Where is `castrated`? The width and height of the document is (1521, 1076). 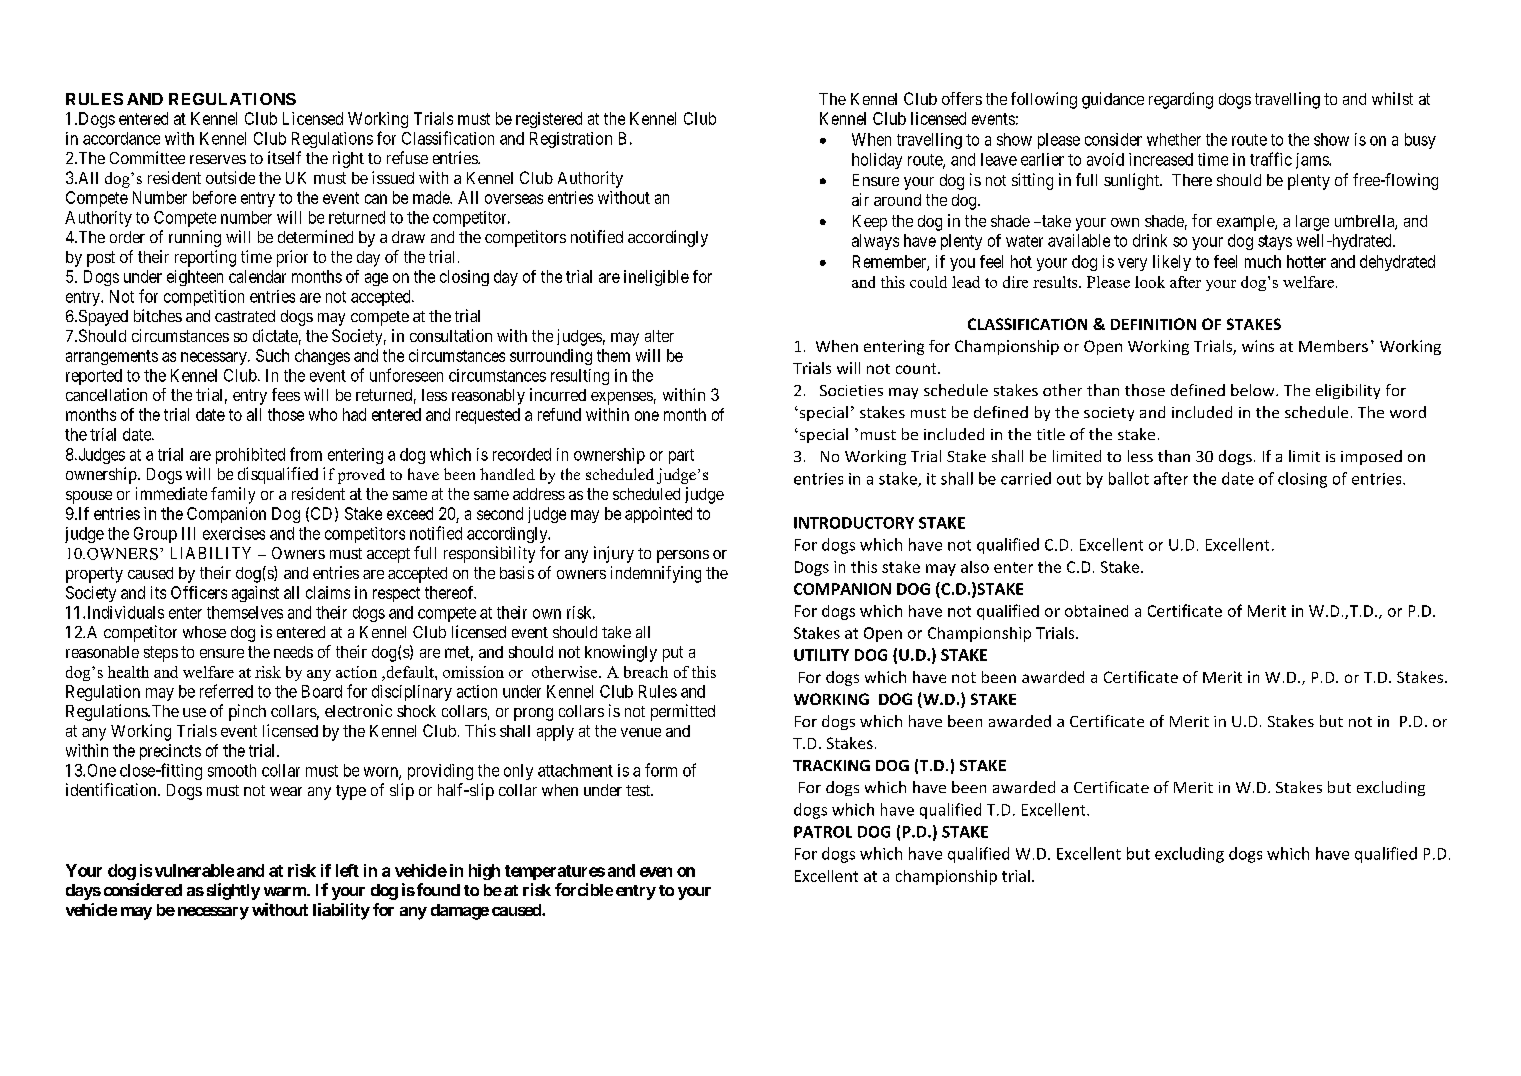 castrated is located at coordinates (245, 316).
